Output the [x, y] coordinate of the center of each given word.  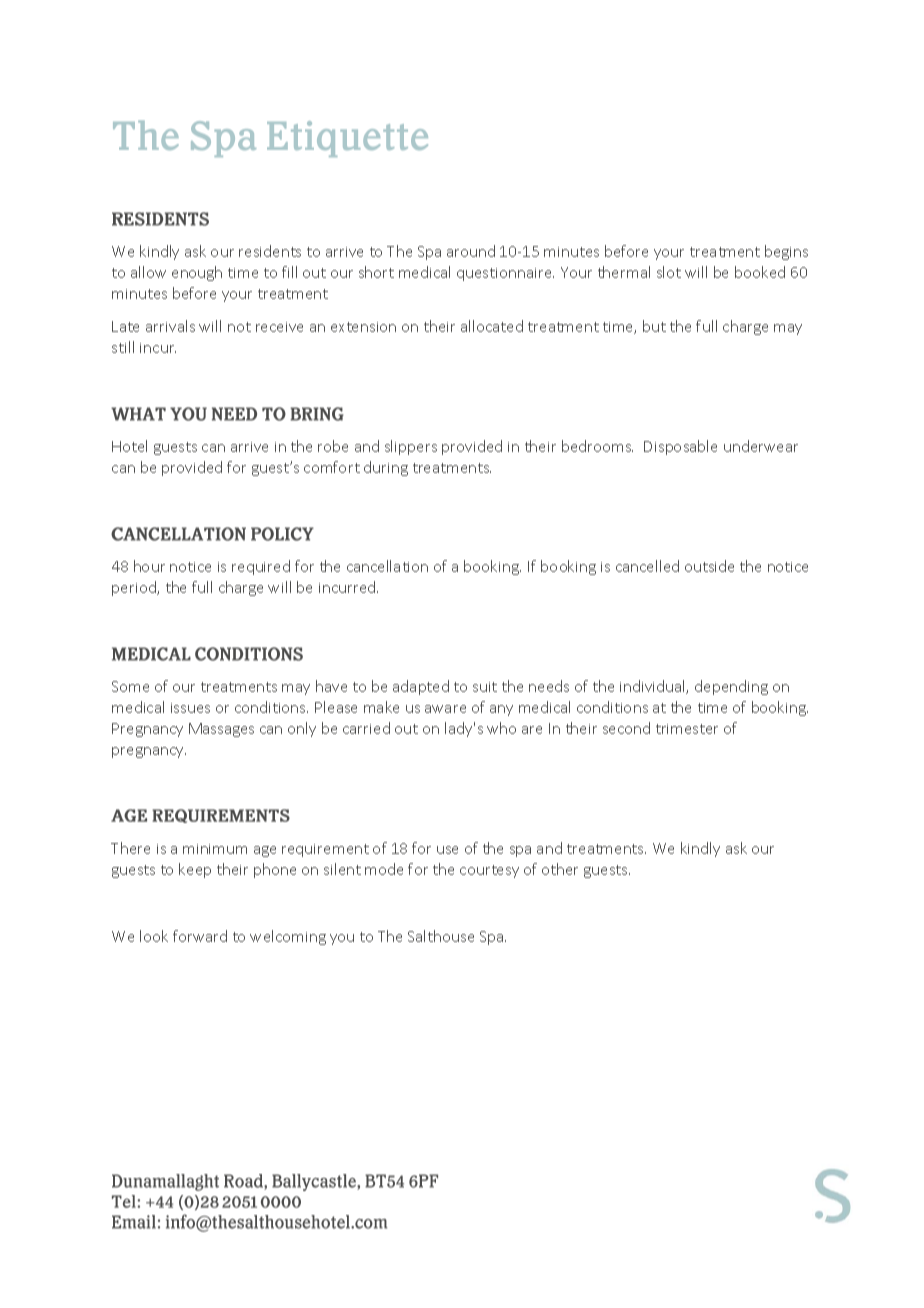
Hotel [129, 446]
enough [197, 273]
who [501, 728]
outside [709, 566]
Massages [221, 730]
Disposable [680, 447]
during [386, 468]
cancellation [387, 566]
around [471, 251]
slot [669, 272]
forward [200, 936]
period [135, 588]
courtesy [489, 871]
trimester [687, 729]
